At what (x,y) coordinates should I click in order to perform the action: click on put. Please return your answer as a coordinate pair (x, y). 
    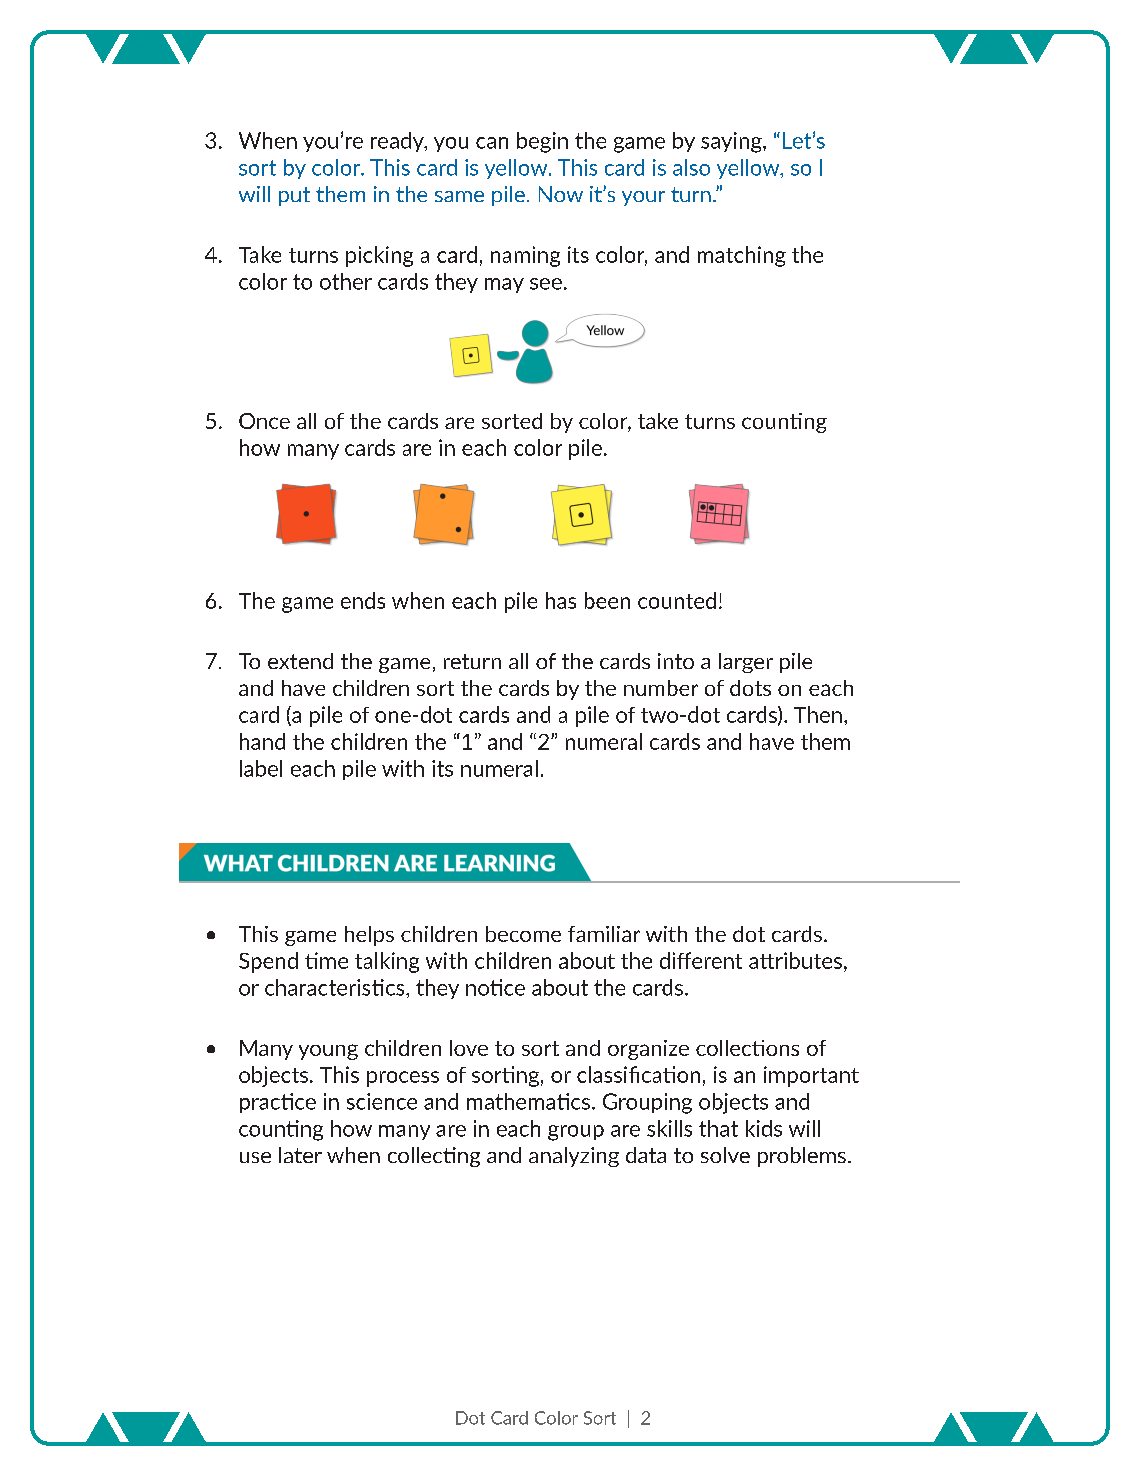
    Looking at the image, I should click on (294, 196).
